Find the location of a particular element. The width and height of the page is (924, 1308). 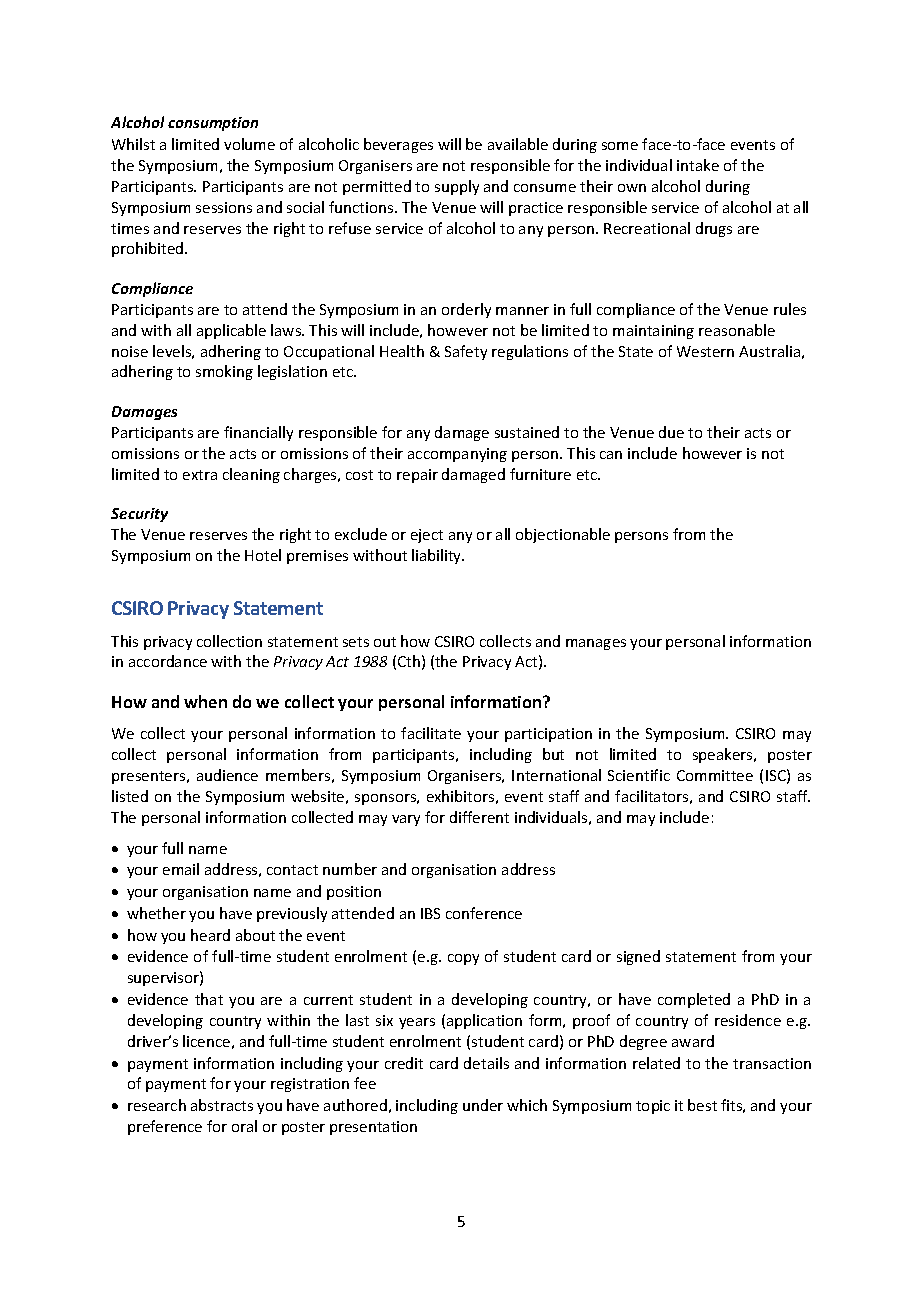

oral is located at coordinates (244, 1126).
